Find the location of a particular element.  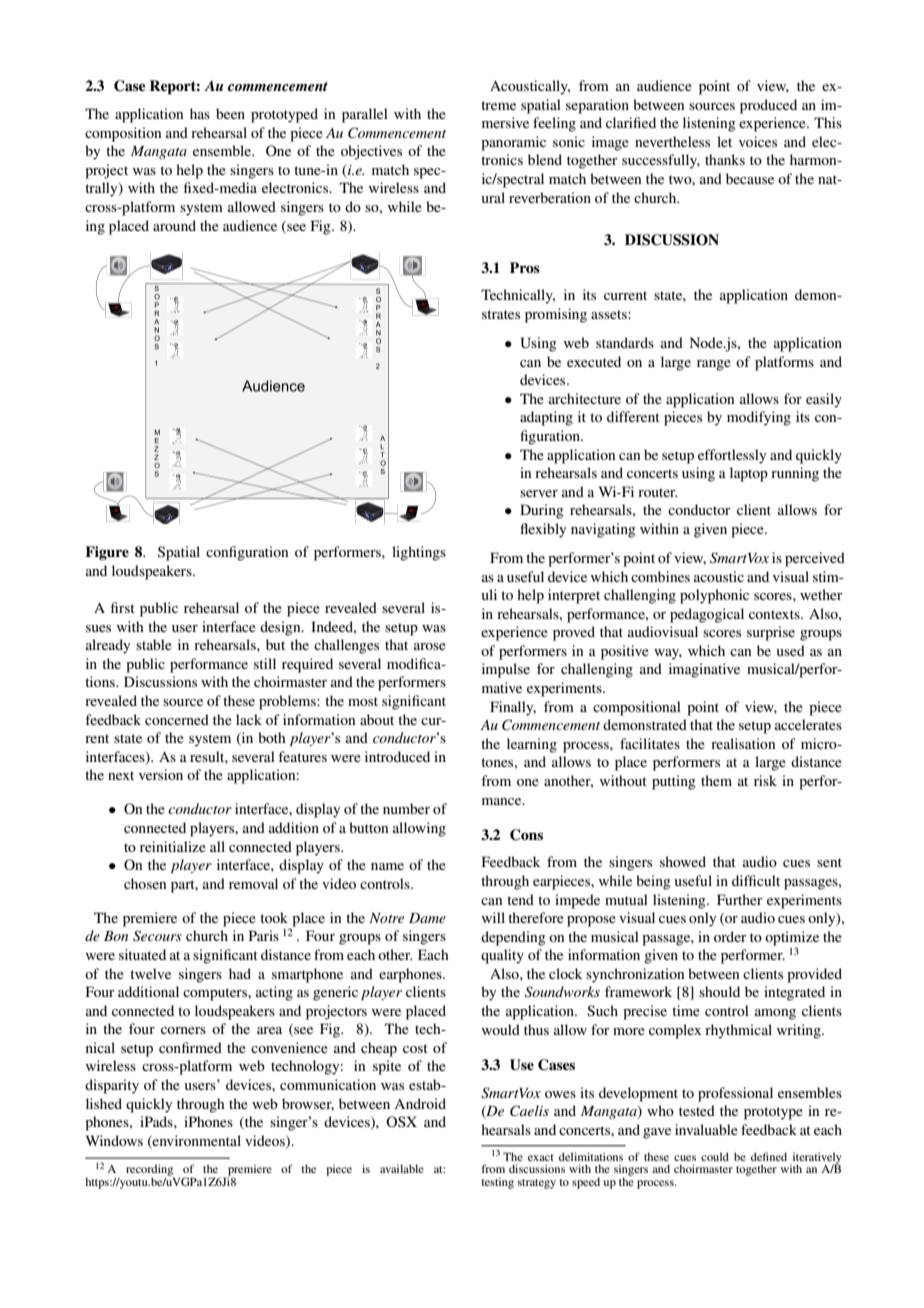

surprise is located at coordinates (771, 633).
